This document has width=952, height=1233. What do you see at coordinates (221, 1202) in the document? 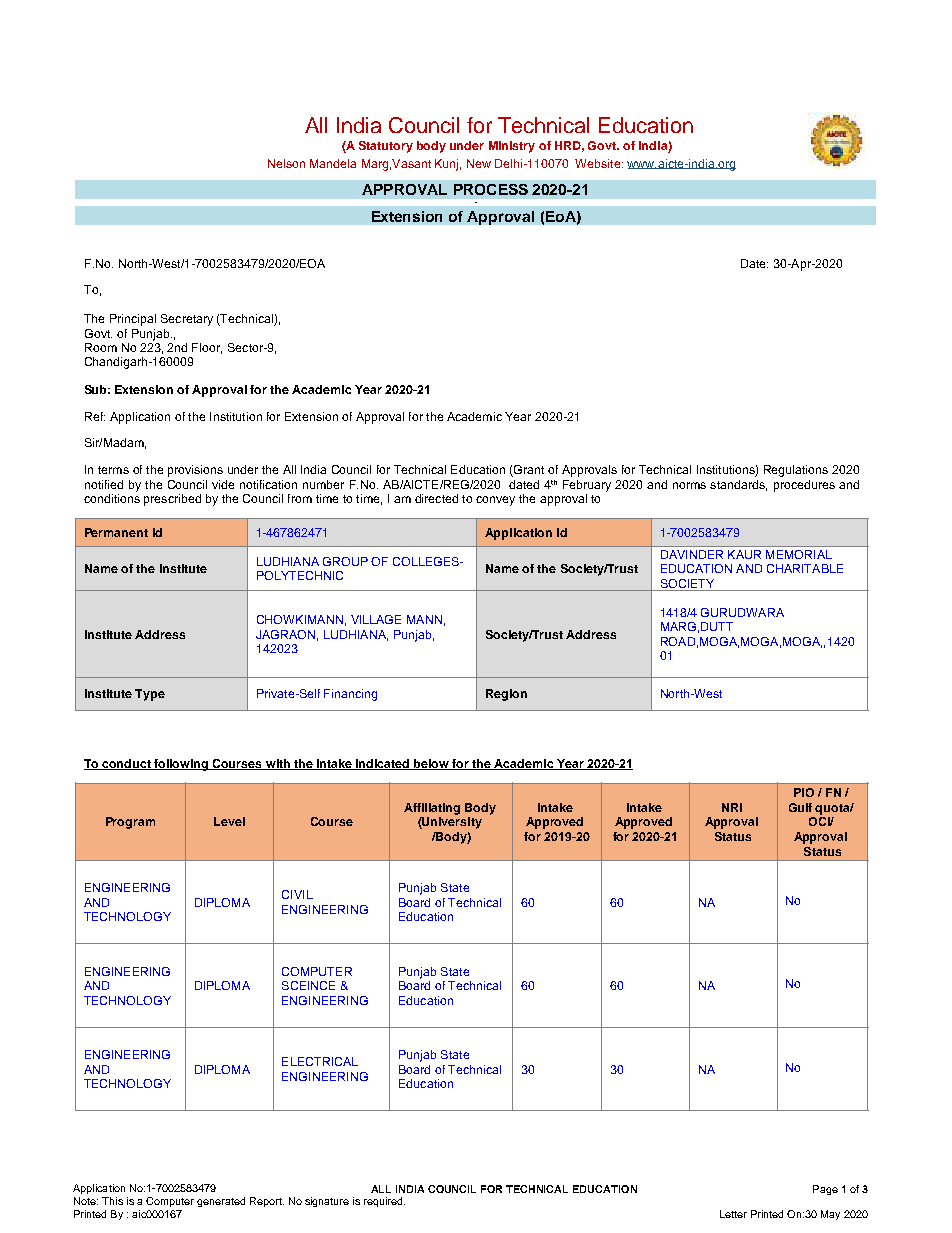
I see `generated` at bounding box center [221, 1202].
